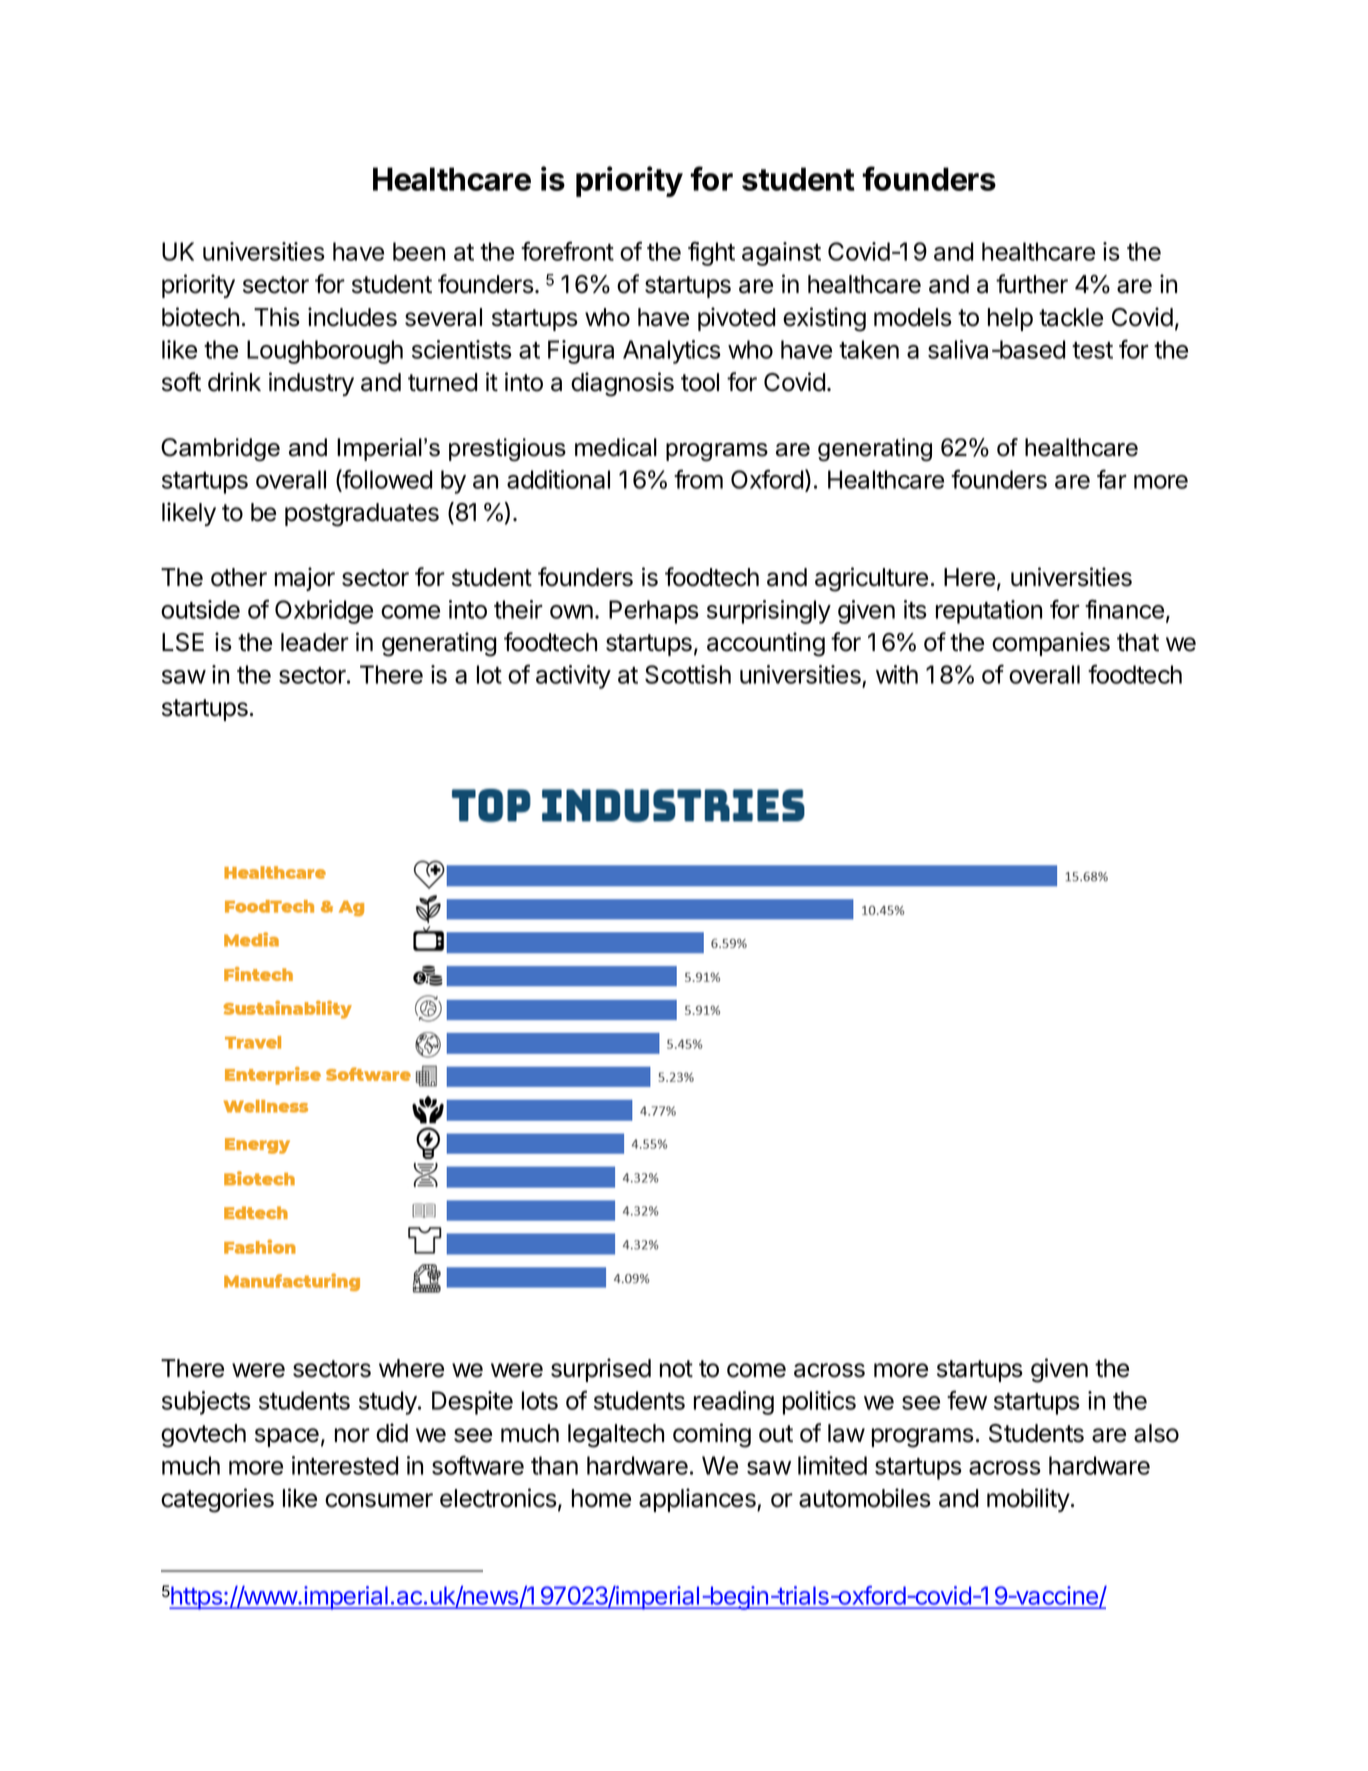 The height and width of the screenshot is (1771, 1368). What do you see at coordinates (315, 642) in the screenshot?
I see `leader` at bounding box center [315, 642].
